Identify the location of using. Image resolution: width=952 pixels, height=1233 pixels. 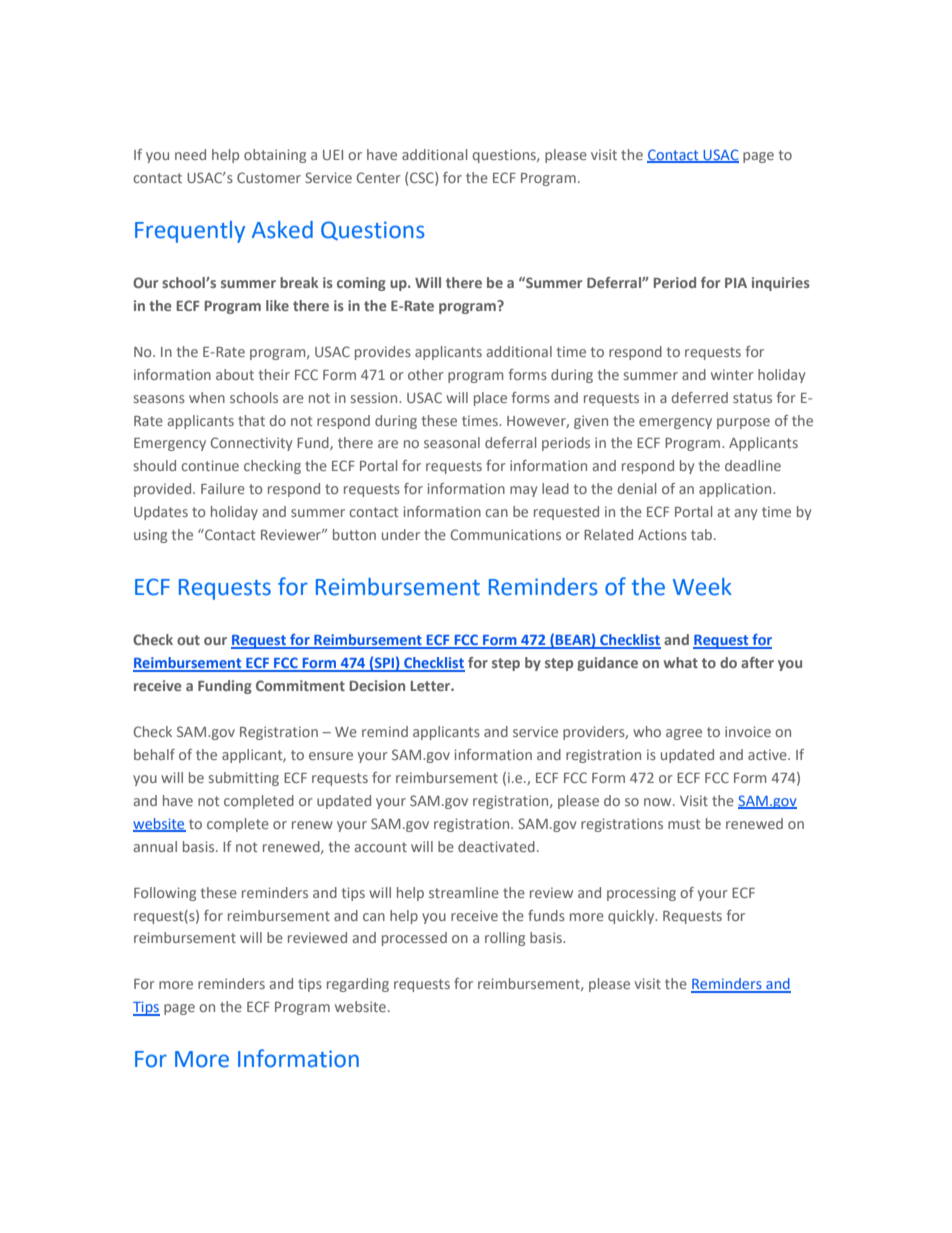
(150, 536).
